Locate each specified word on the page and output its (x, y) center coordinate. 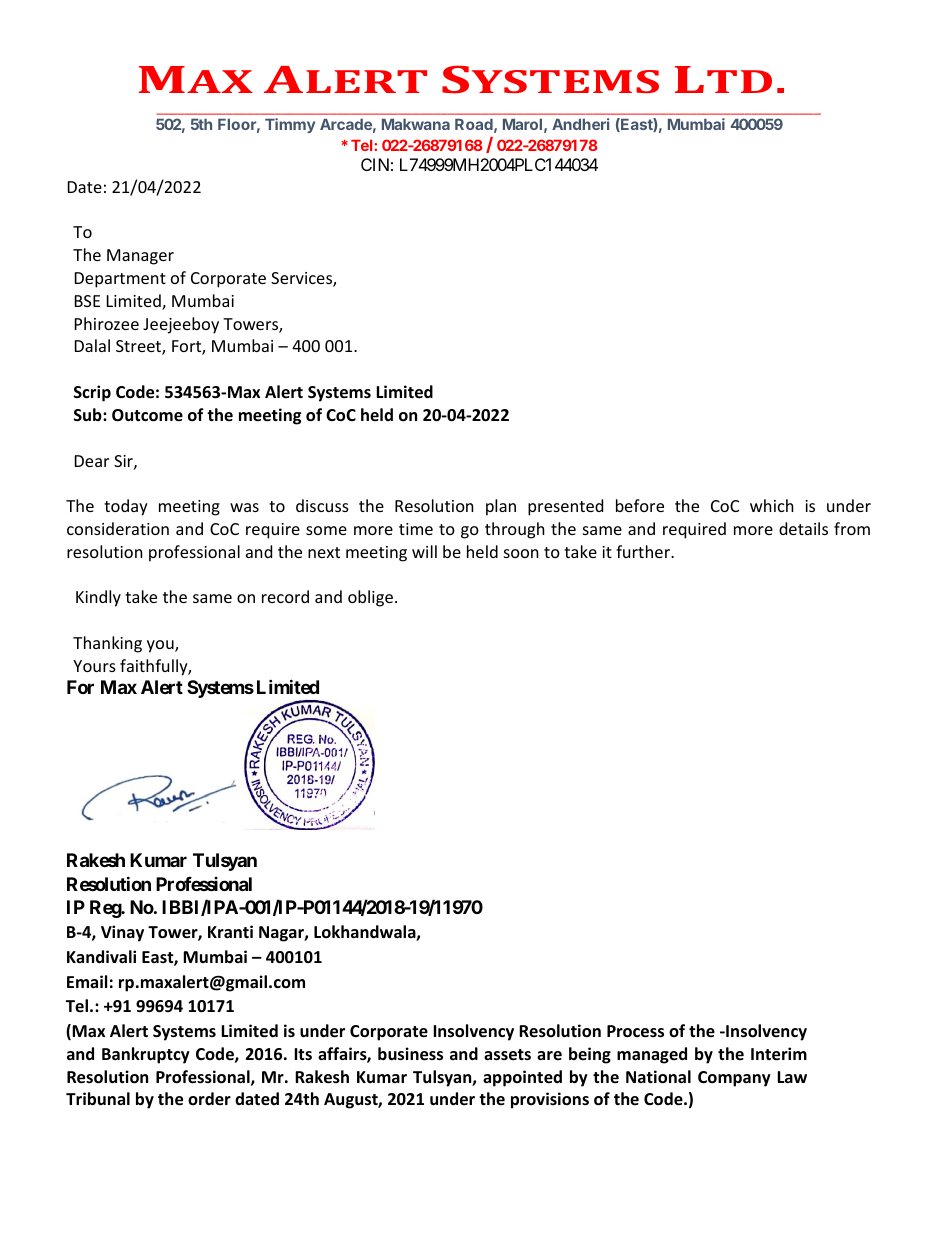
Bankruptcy (146, 1055)
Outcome (147, 415)
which (772, 505)
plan (501, 507)
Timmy (290, 125)
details (803, 528)
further (644, 551)
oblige (370, 598)
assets (507, 1055)
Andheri (580, 124)
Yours (94, 666)
